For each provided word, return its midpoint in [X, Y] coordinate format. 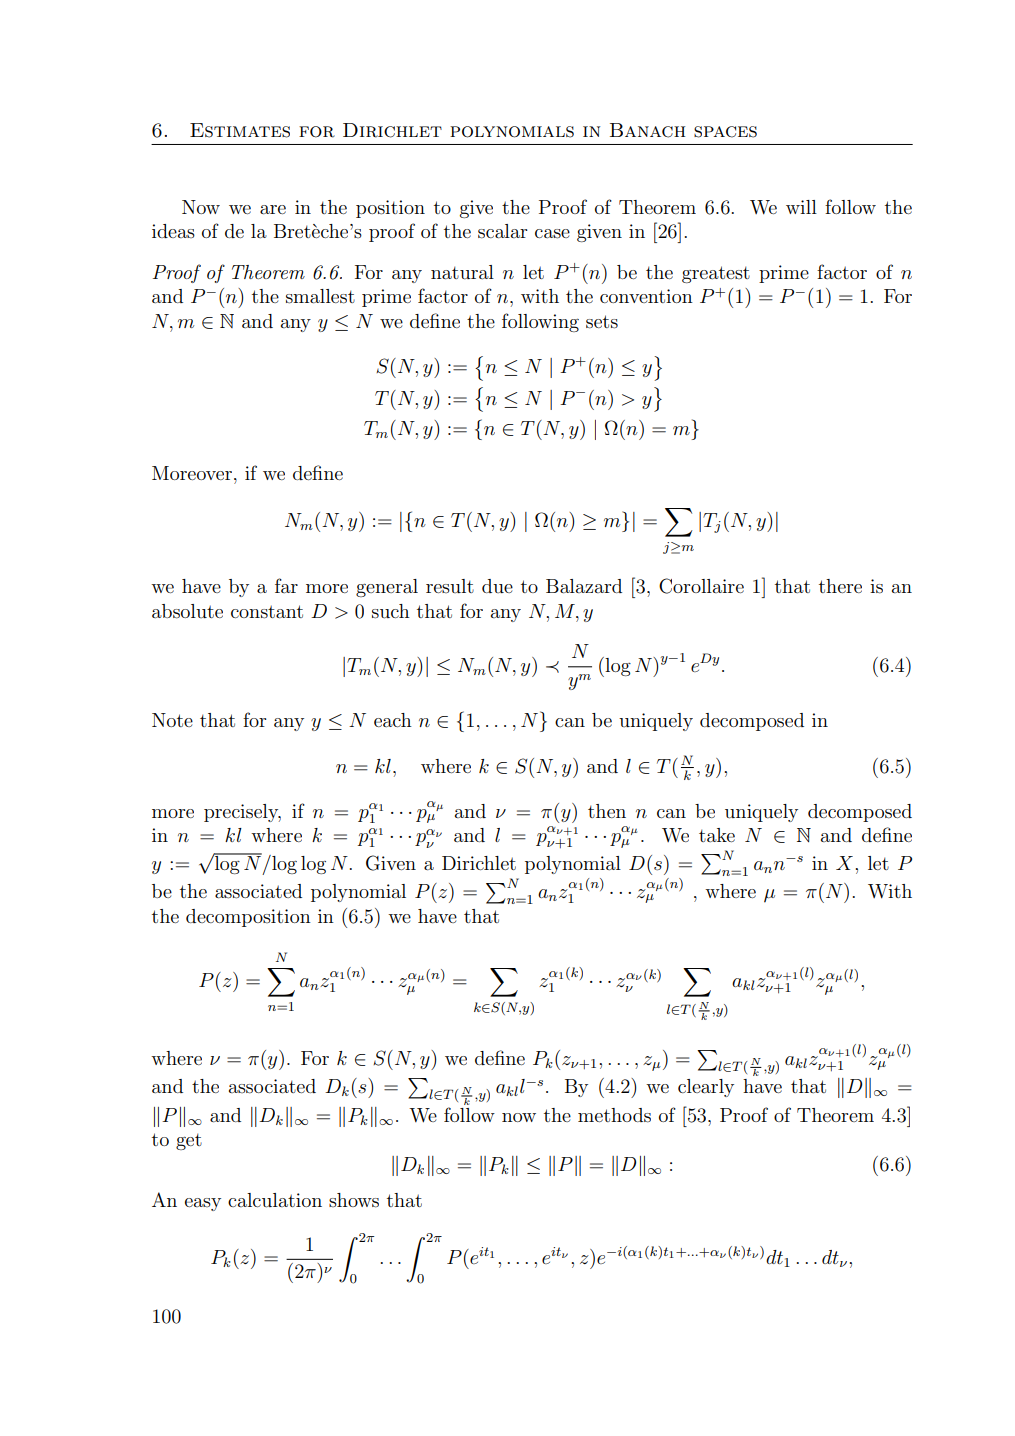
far [286, 585]
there [840, 586]
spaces [725, 132]
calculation [275, 1200]
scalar [503, 231]
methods [614, 1115]
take [717, 835]
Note [172, 720]
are [273, 209]
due [497, 586]
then [607, 811]
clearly [706, 1088]
